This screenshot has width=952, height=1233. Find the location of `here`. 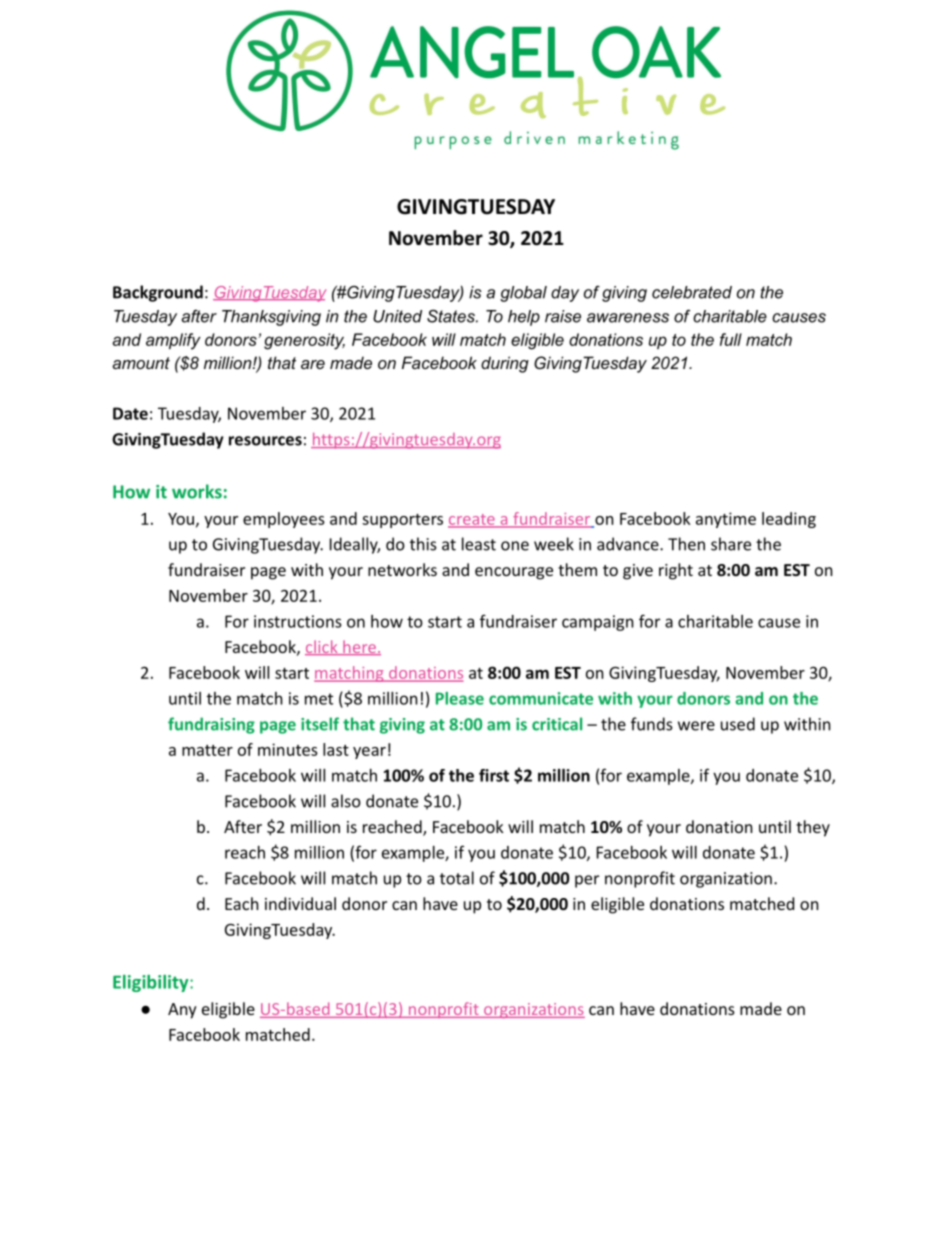

here is located at coordinates (359, 647).
